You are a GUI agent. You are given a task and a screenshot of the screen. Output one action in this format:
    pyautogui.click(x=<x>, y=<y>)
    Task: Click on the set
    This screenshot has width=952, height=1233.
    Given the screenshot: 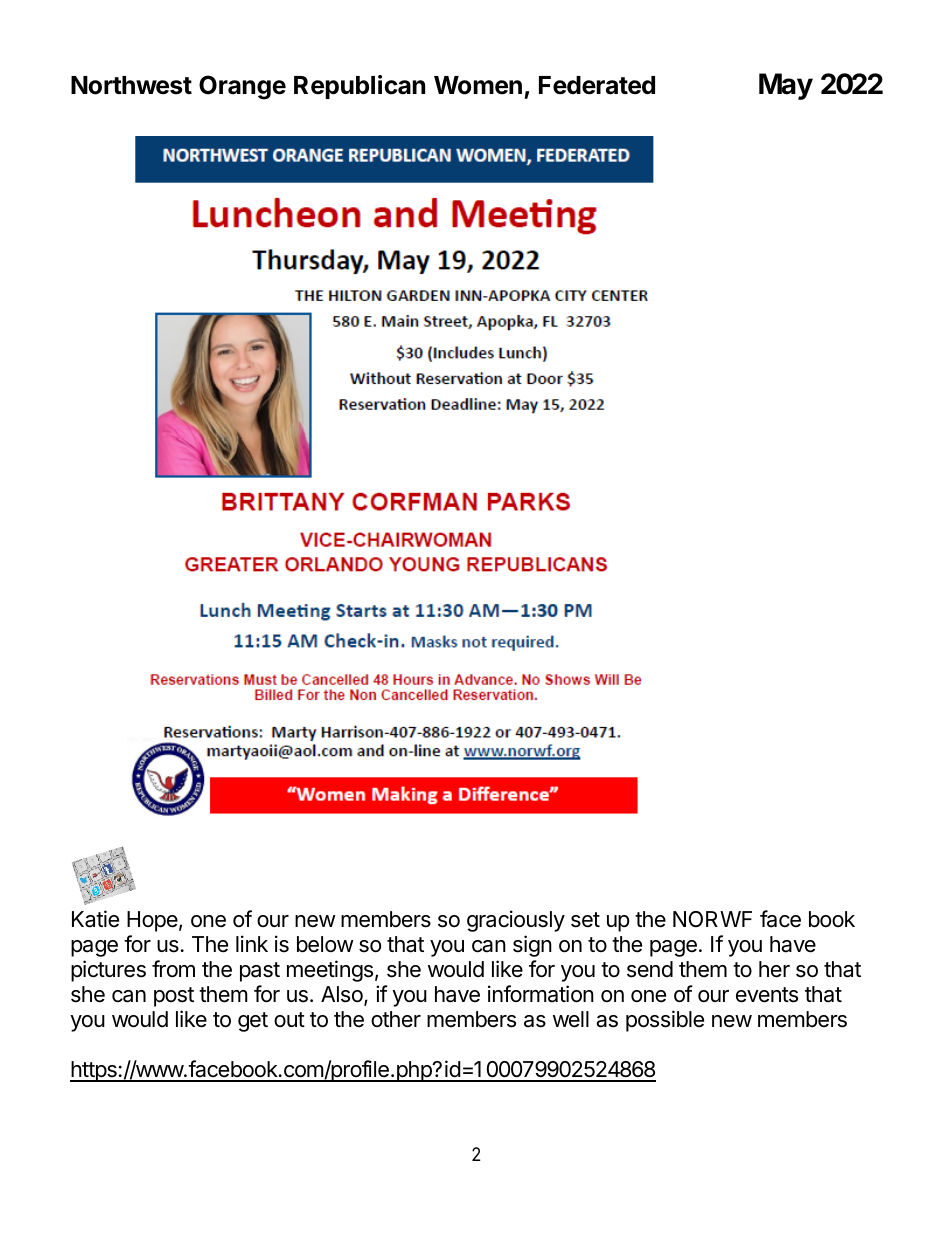 What is the action you would take?
    pyautogui.click(x=585, y=920)
